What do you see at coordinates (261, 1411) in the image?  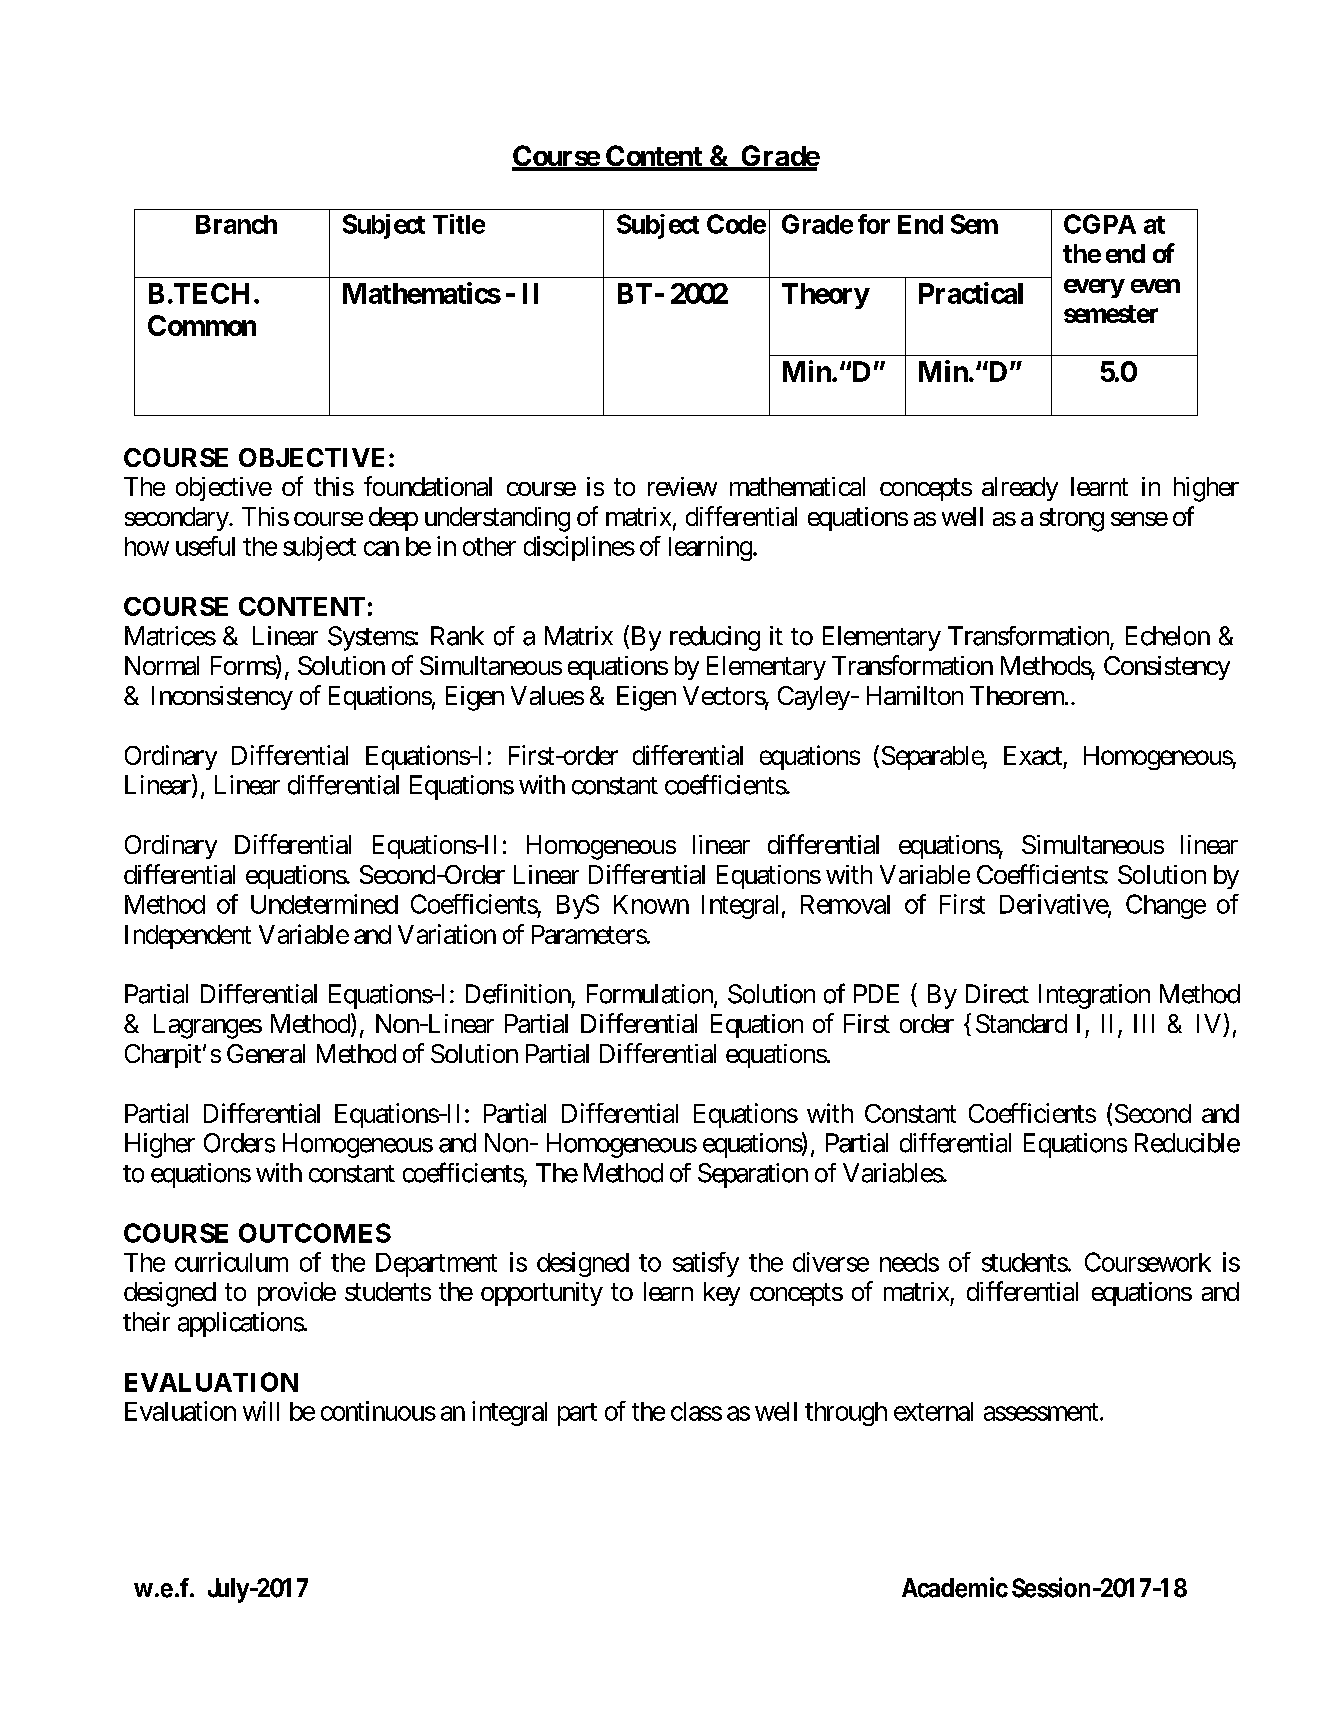 I see `will` at bounding box center [261, 1411].
